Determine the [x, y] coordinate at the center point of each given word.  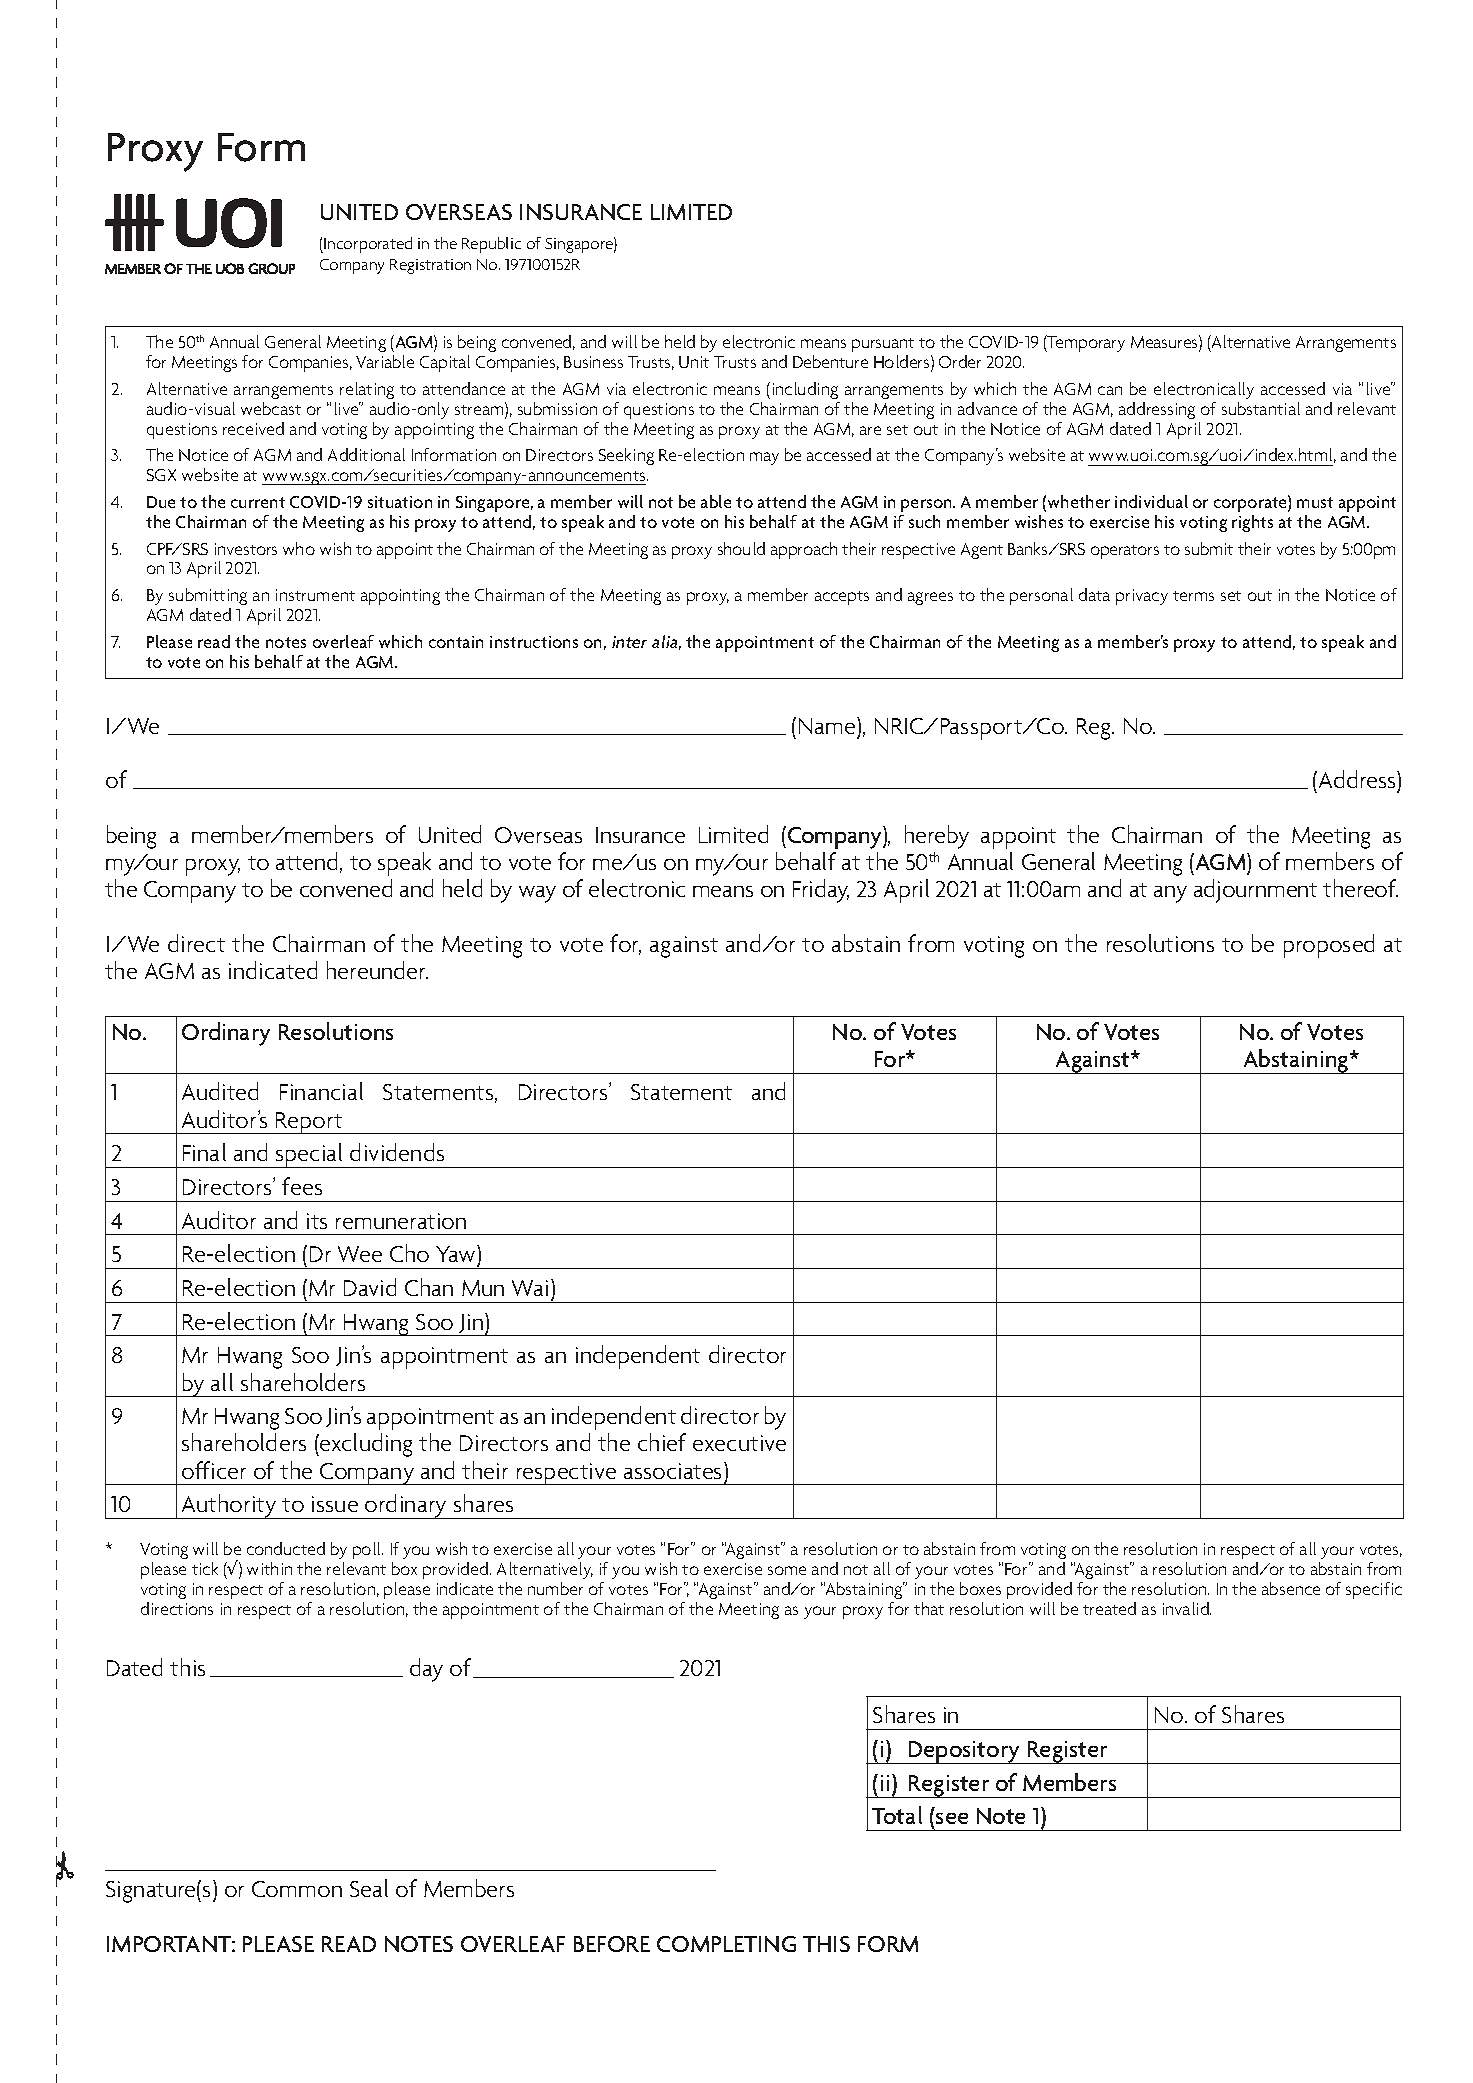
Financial [321, 1091]
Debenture [830, 361]
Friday [821, 891]
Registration [430, 266]
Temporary [1085, 343]
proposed [1329, 946]
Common [297, 1889]
